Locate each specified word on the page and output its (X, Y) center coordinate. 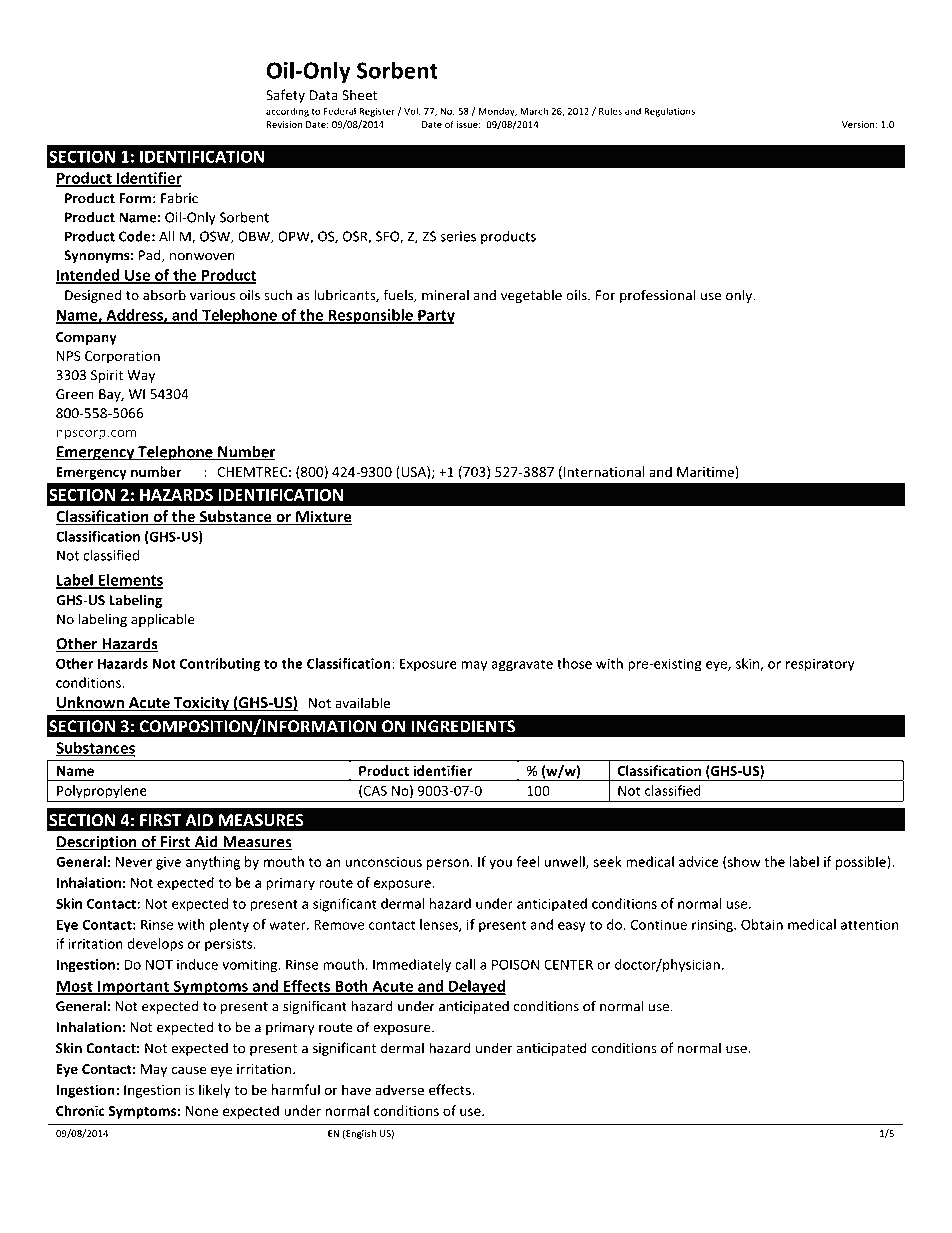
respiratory (820, 665)
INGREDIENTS (463, 726)
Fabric (179, 198)
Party (435, 316)
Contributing (220, 665)
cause (188, 1070)
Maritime (706, 473)
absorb (164, 295)
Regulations (669, 112)
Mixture (323, 517)
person (448, 864)
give (168, 863)
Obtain (762, 924)
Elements (129, 581)
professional (658, 296)
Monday (497, 112)
